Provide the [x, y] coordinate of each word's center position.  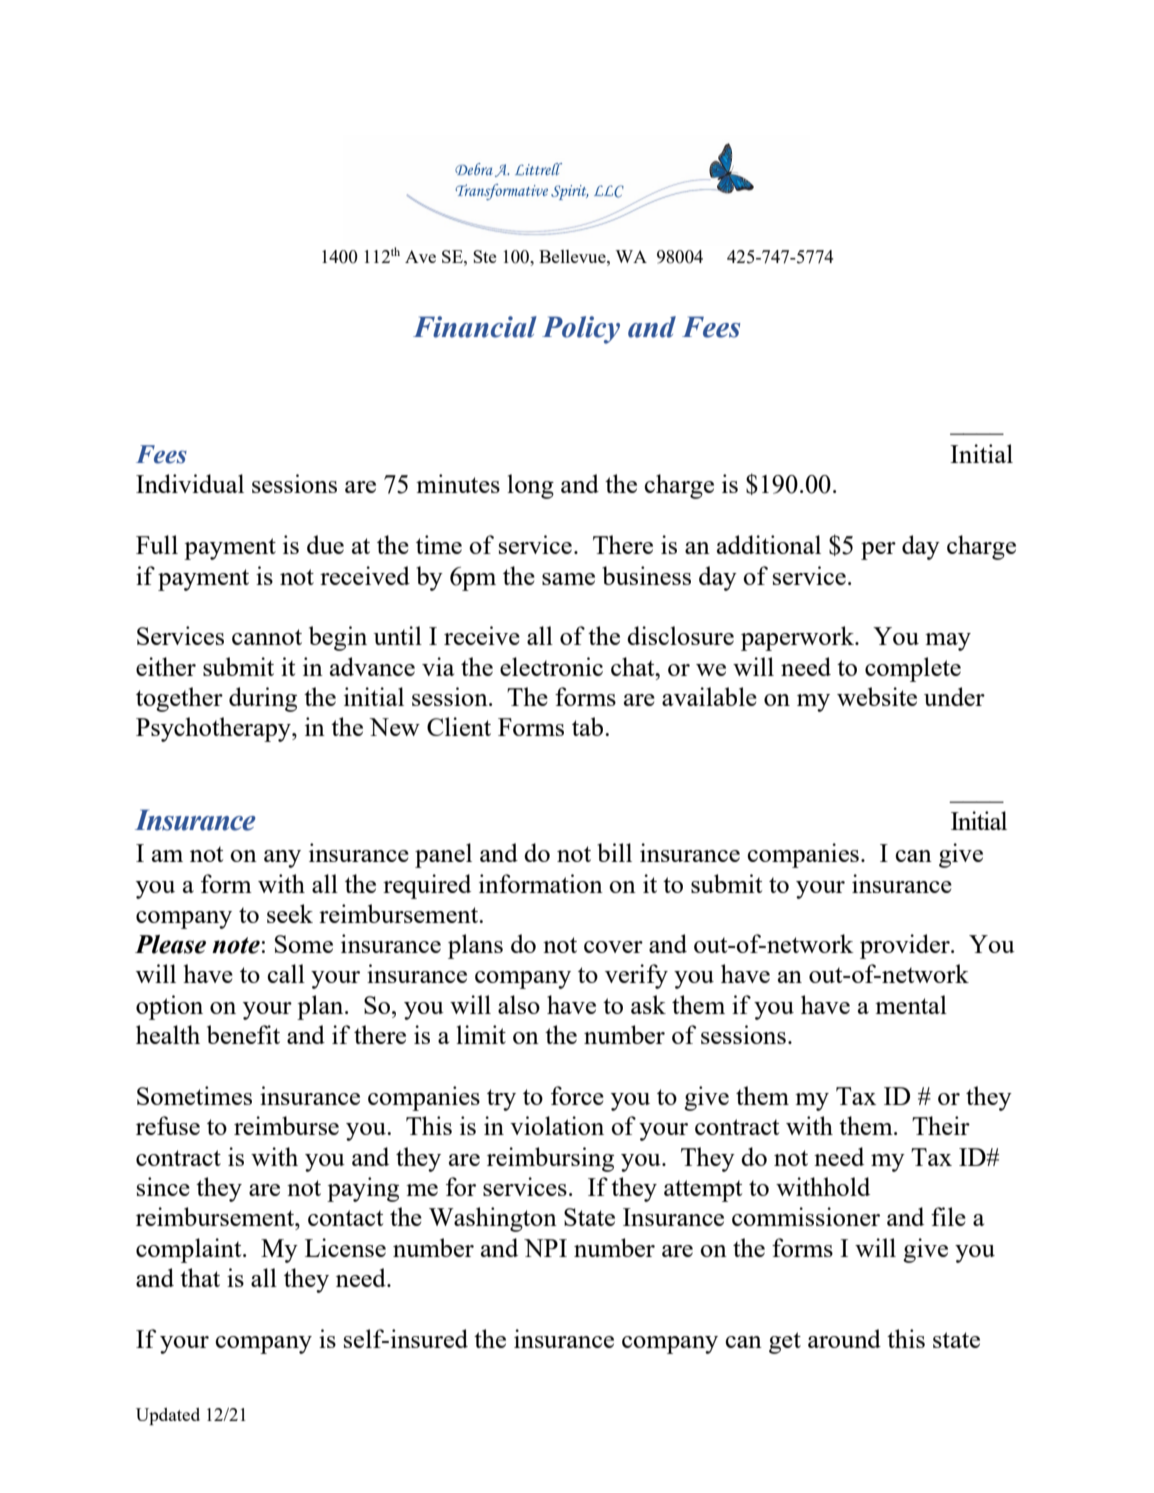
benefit [243, 1034]
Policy [581, 330]
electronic [551, 666]
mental [911, 1004]
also [519, 1004]
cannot [267, 637]
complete [913, 669]
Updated [168, 1416]
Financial [475, 327]
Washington [493, 1219]
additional [769, 544]
